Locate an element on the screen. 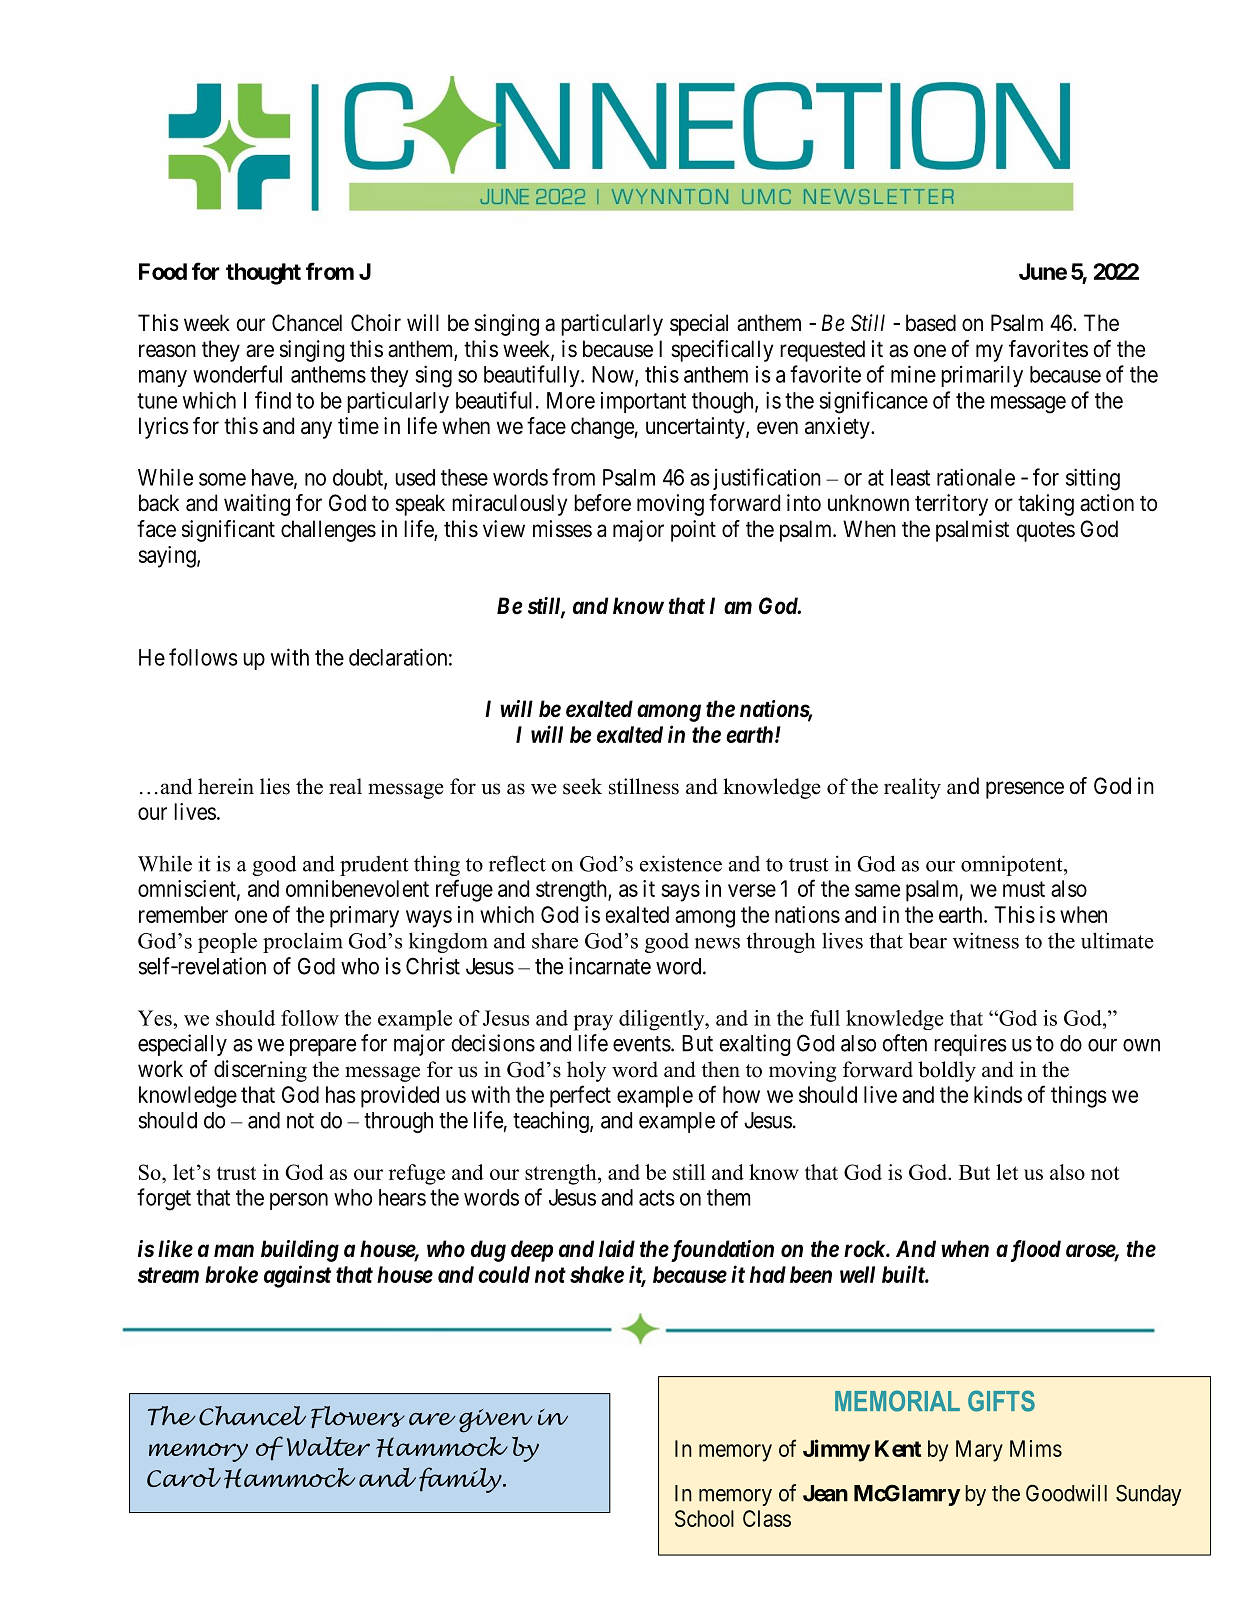  lies is located at coordinates (275, 786).
